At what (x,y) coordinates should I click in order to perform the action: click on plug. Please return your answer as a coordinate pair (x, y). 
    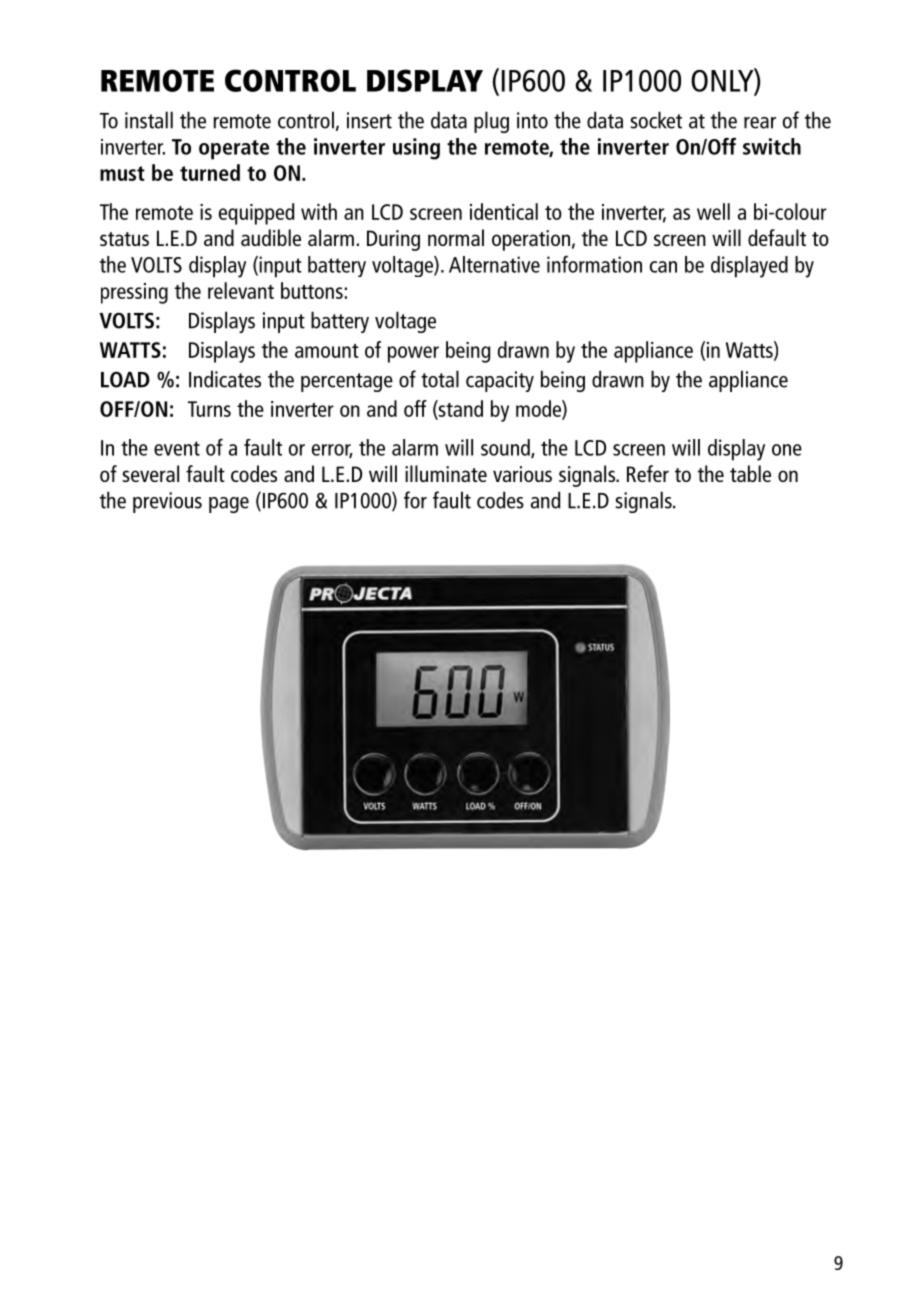
    Looking at the image, I should click on (491, 122).
